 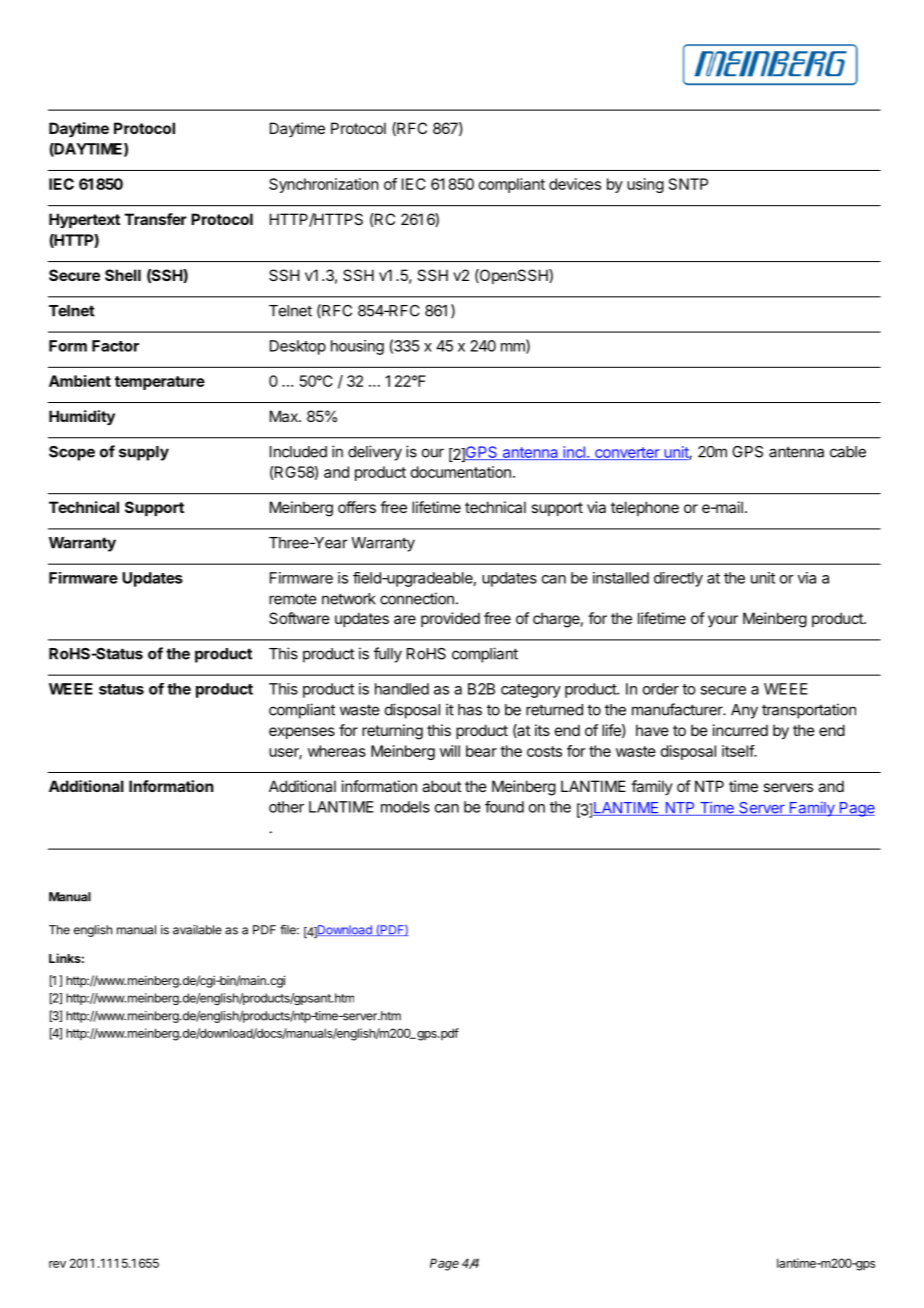 What do you see at coordinates (575, 184) in the page?
I see `devices` at bounding box center [575, 184].
